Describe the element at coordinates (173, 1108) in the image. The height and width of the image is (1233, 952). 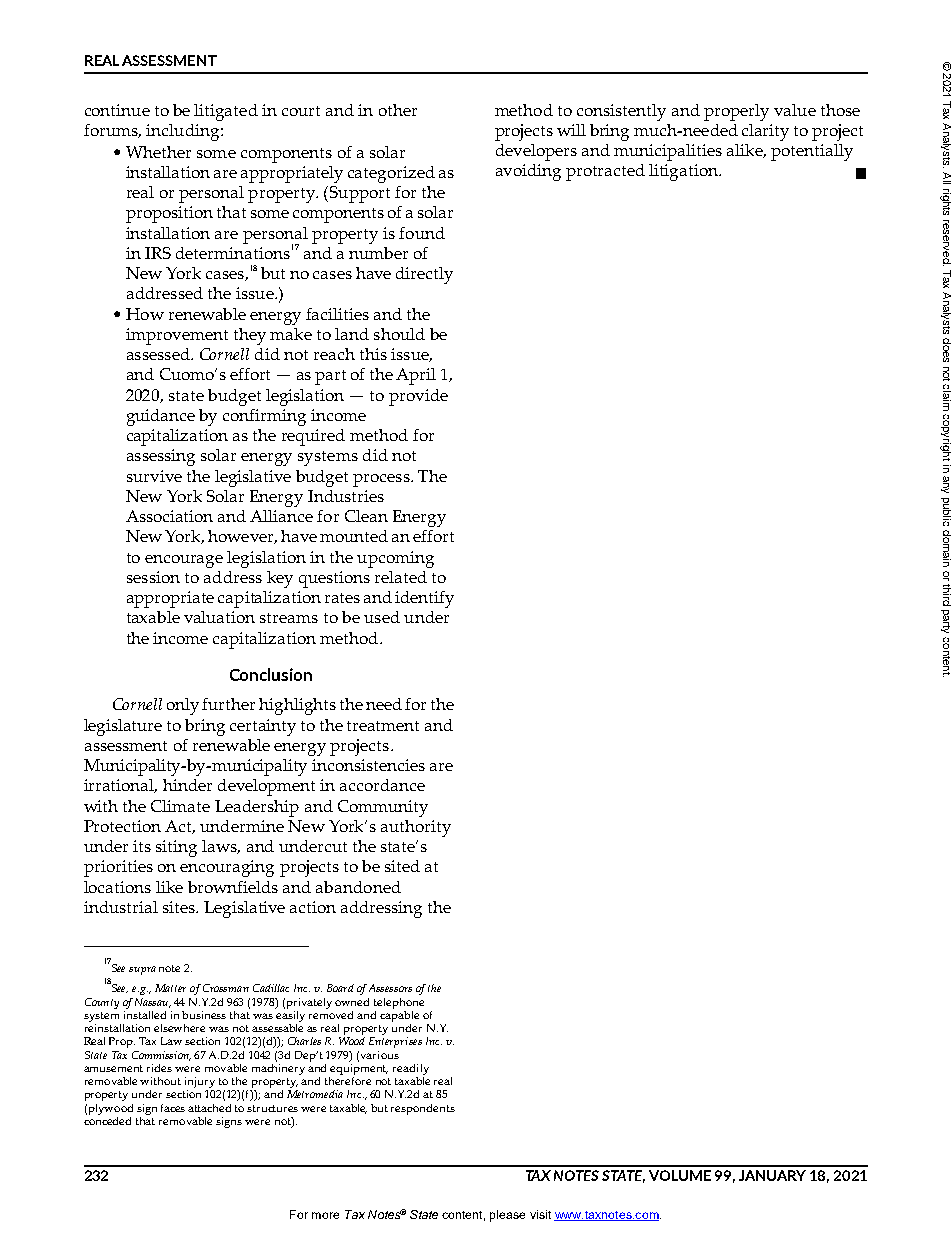
I see `faces` at that location.
